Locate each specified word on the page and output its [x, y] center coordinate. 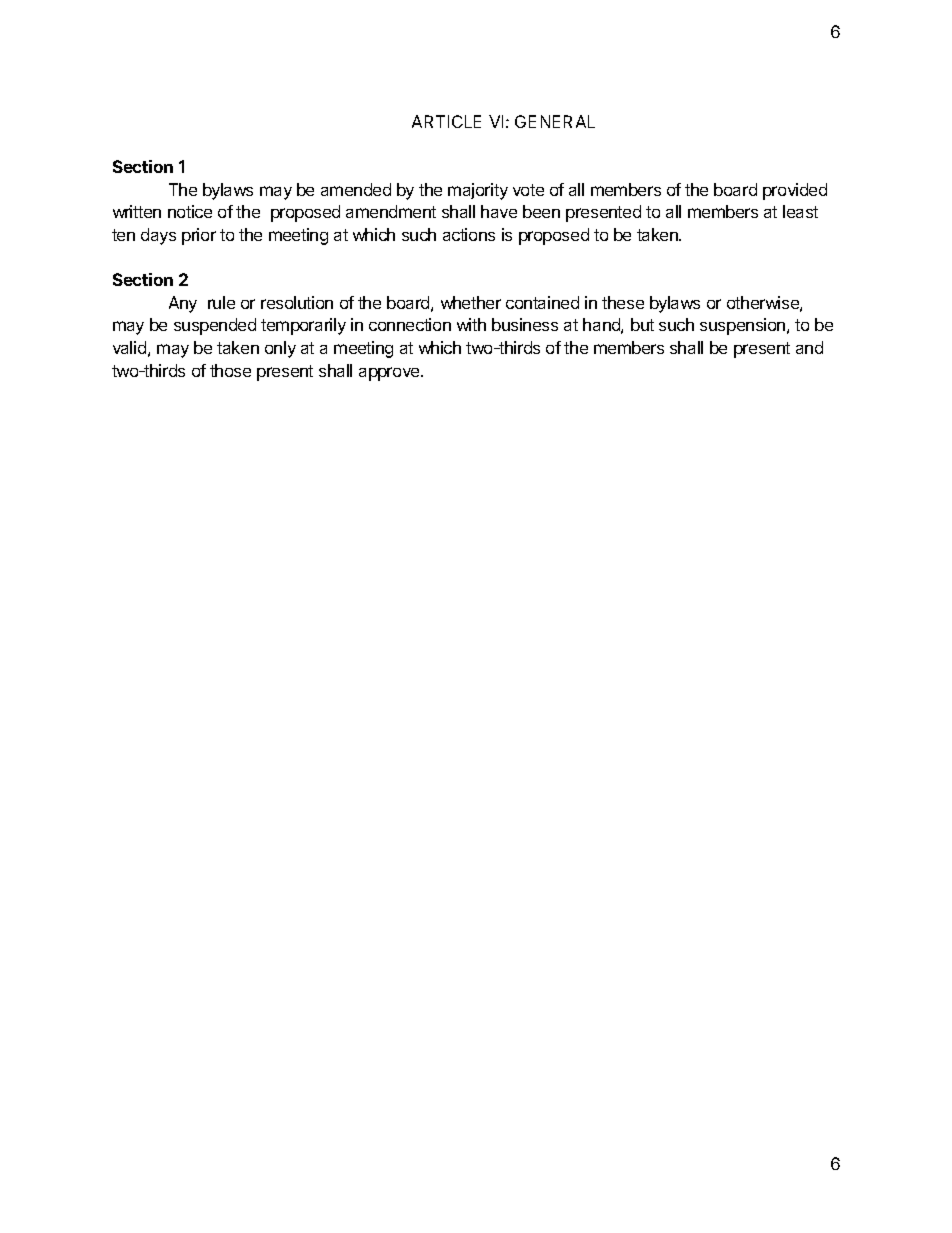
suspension [744, 326]
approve [390, 374]
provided [795, 191]
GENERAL [555, 121]
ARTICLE [446, 121]
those [230, 370]
